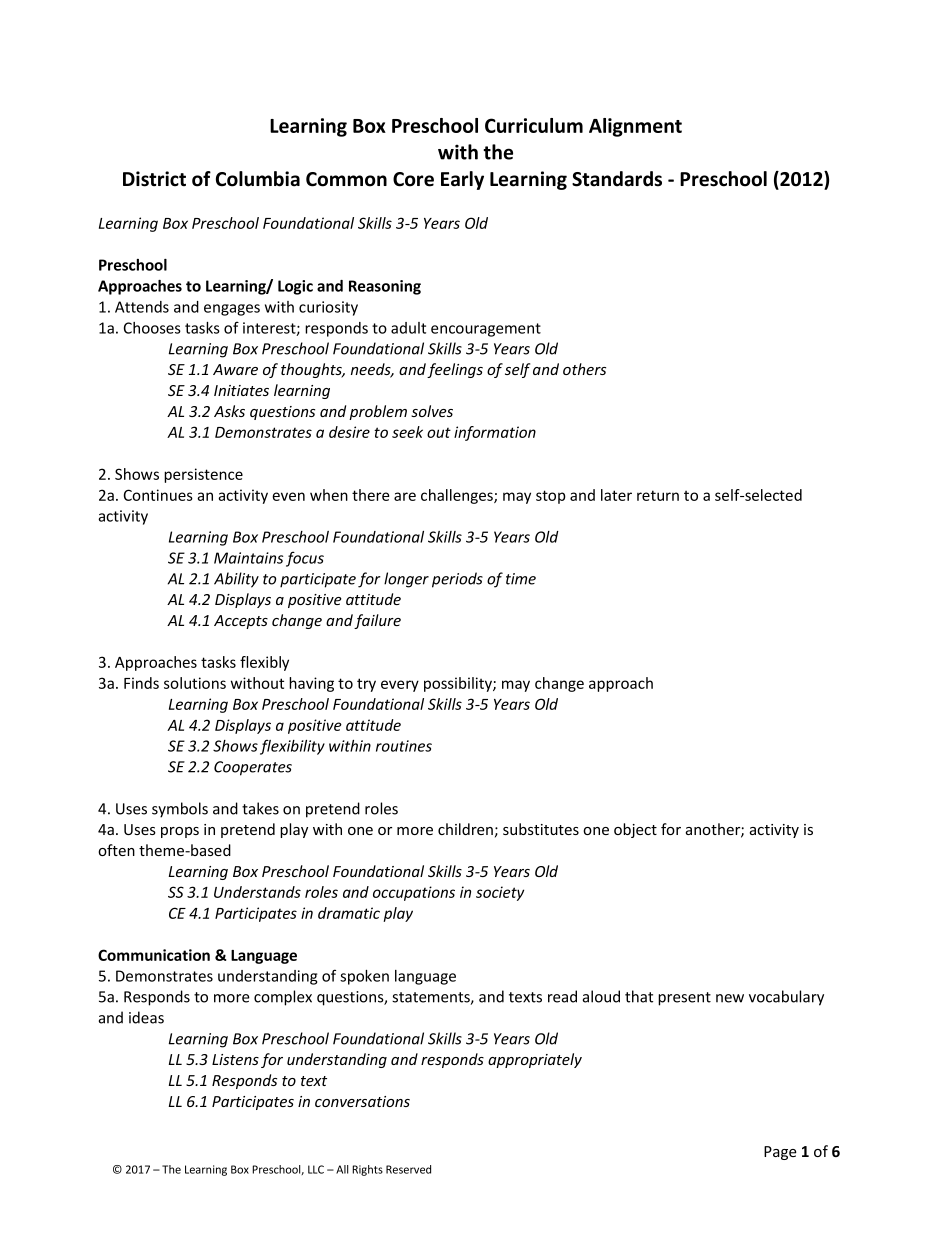 This screenshot has height=1233, width=952. I want to click on persistence, so click(203, 475).
